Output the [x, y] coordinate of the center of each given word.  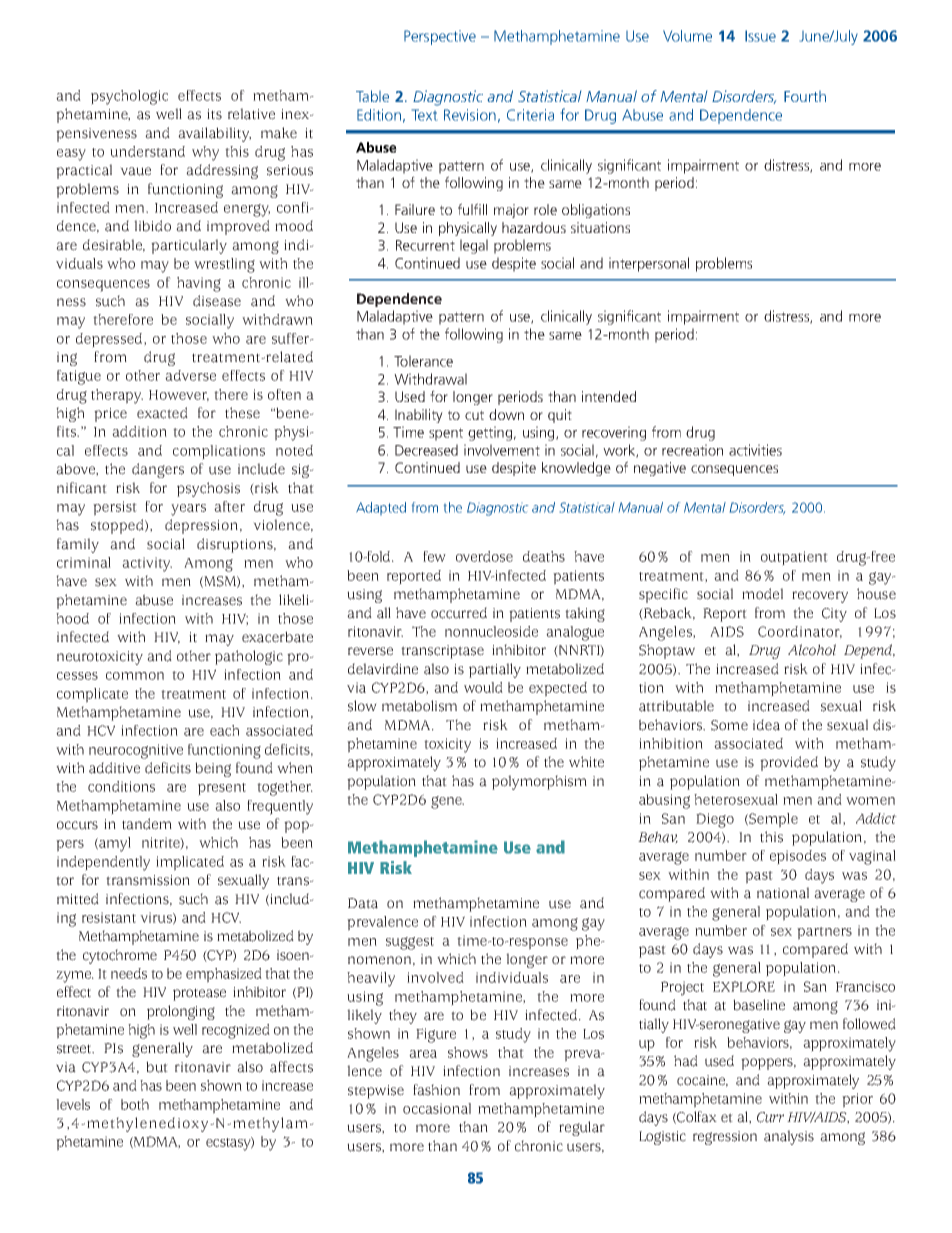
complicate [92, 695]
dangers [158, 470]
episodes [798, 857]
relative [251, 114]
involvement [502, 450]
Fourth [805, 96]
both [135, 1104]
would [483, 687]
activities [755, 450]
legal [474, 246]
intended [609, 396]
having [199, 284]
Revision [470, 115]
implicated [190, 863]
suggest [410, 943]
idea [766, 725]
